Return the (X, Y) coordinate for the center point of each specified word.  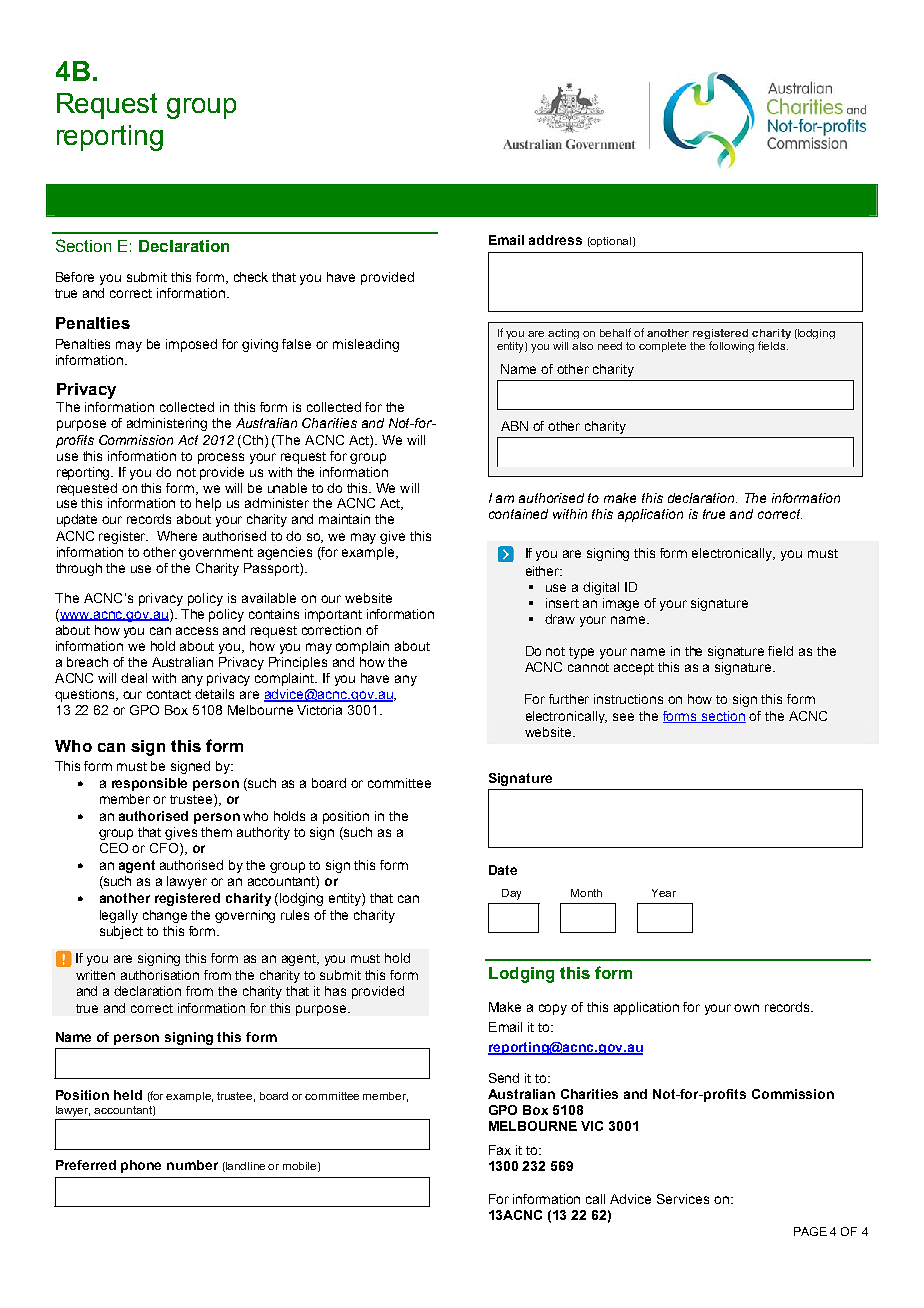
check (251, 277)
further (569, 699)
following (731, 347)
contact (169, 694)
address (555, 240)
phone (141, 1166)
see (623, 717)
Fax (500, 1150)
